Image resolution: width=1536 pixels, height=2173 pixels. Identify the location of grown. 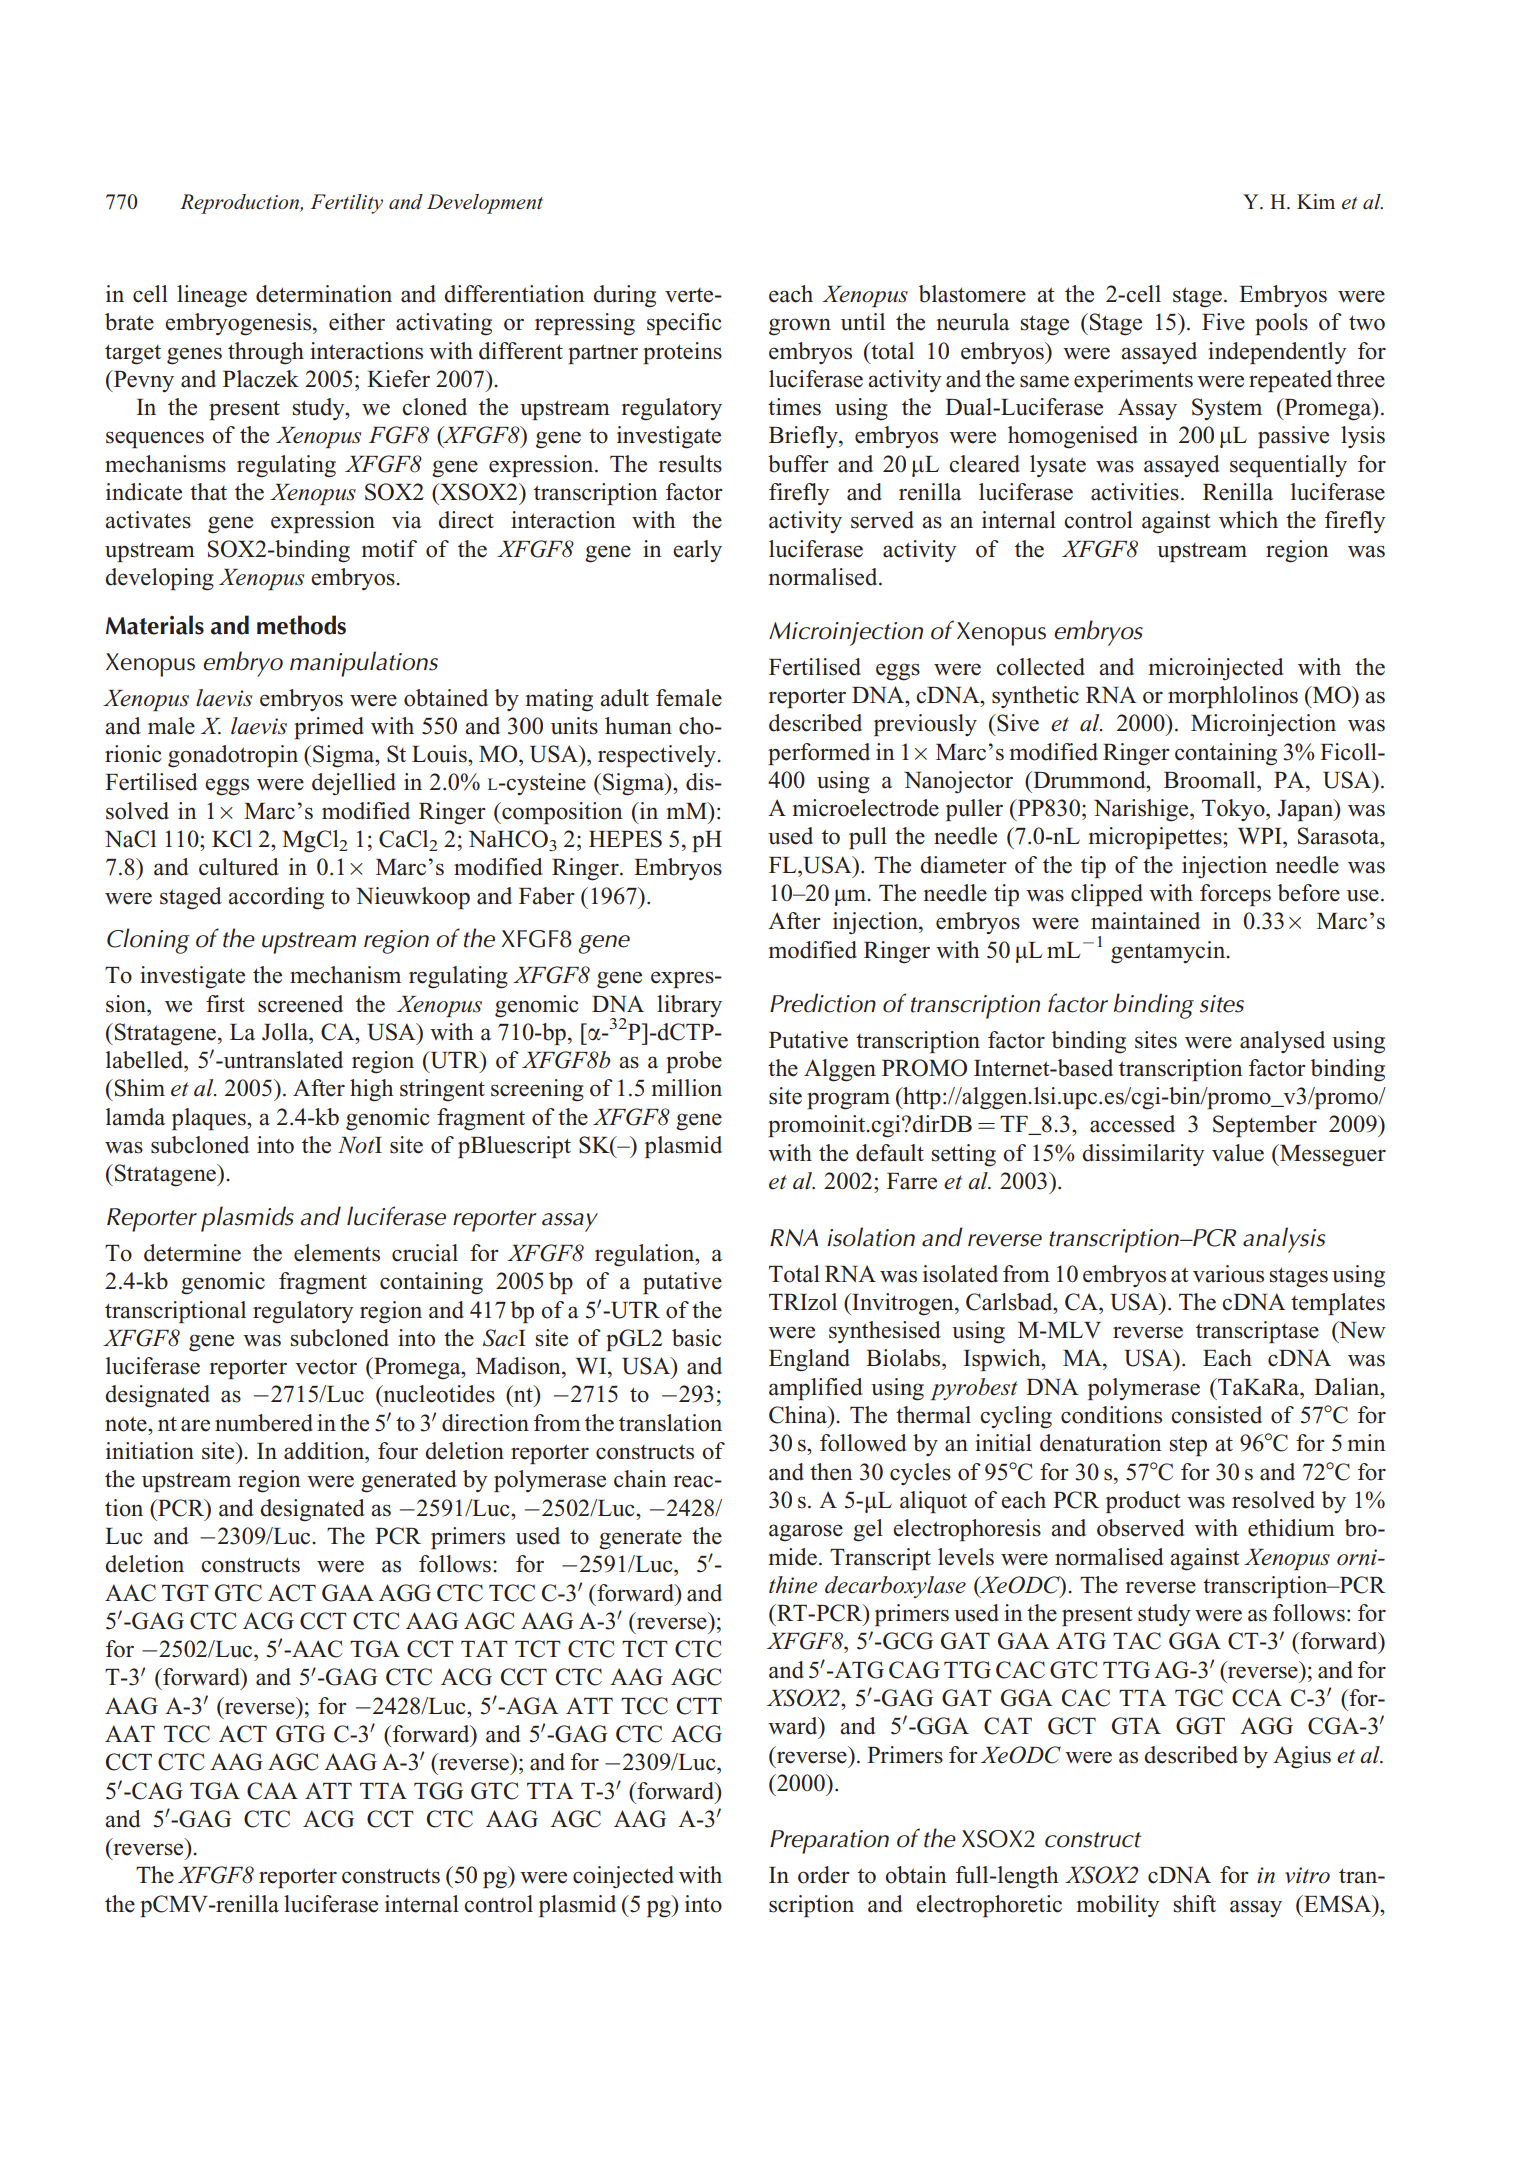
(800, 327).
